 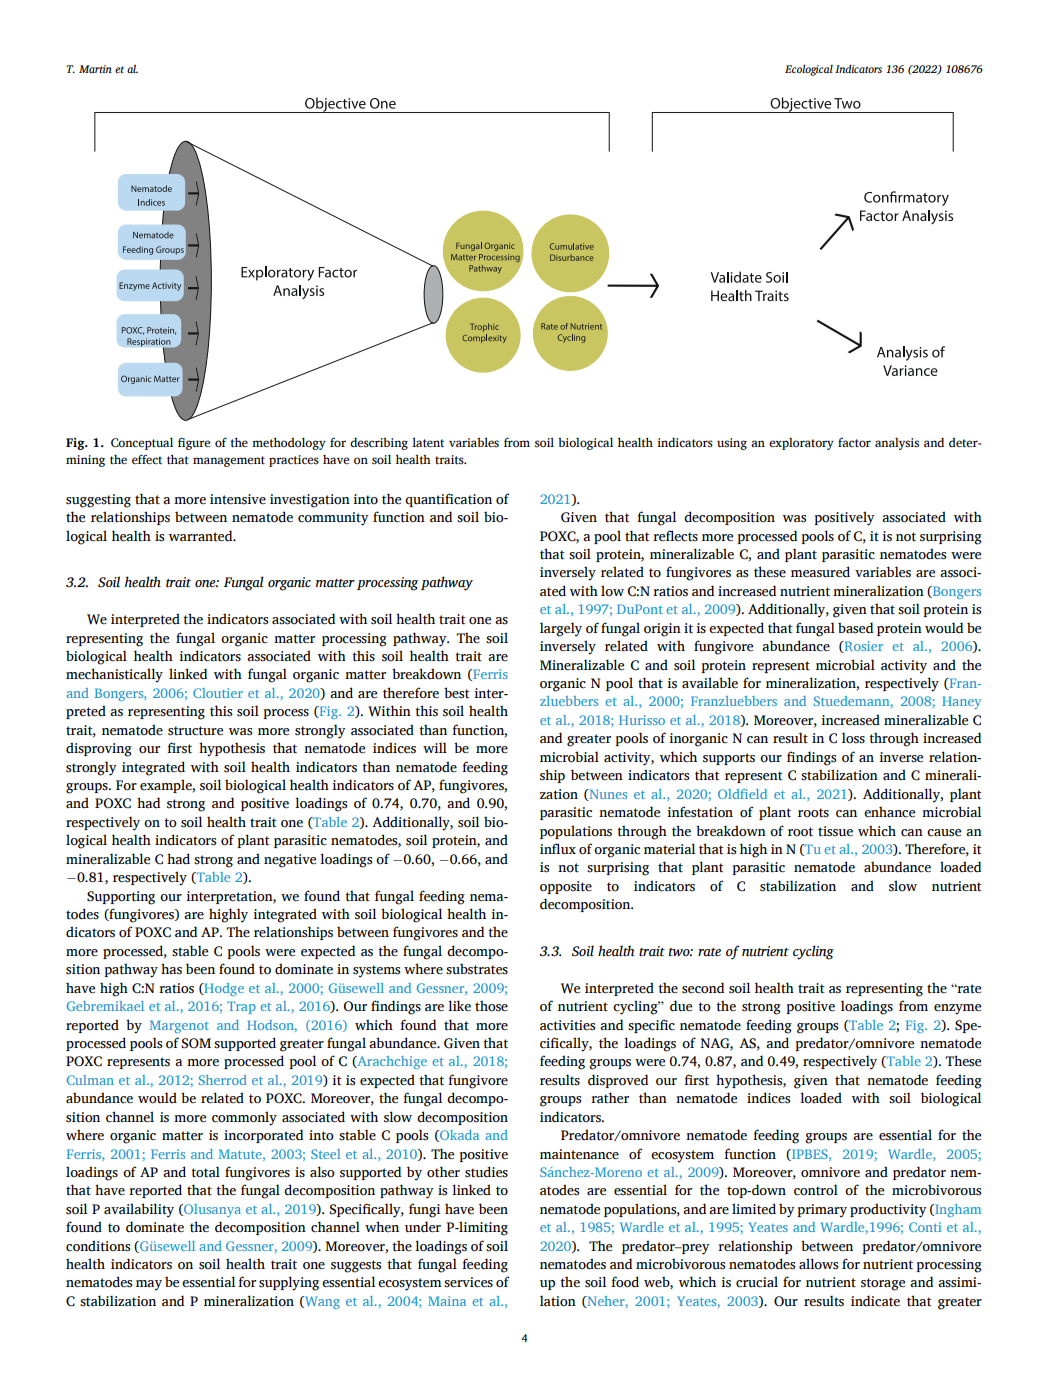 What do you see at coordinates (95, 69) in the document?
I see `Martin` at bounding box center [95, 69].
